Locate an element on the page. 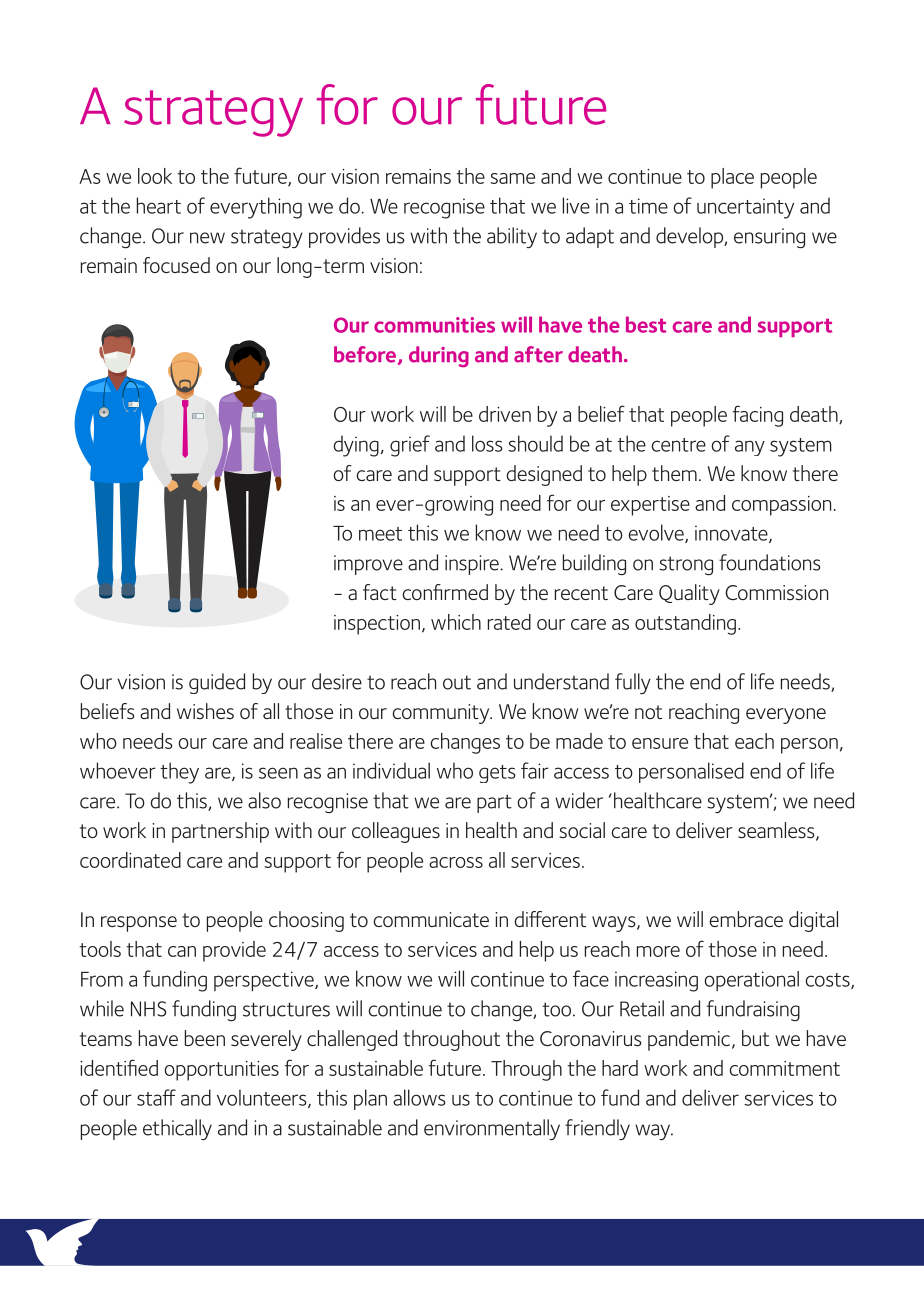 This page has height=1311, width=924. uncertainty is located at coordinates (745, 208).
